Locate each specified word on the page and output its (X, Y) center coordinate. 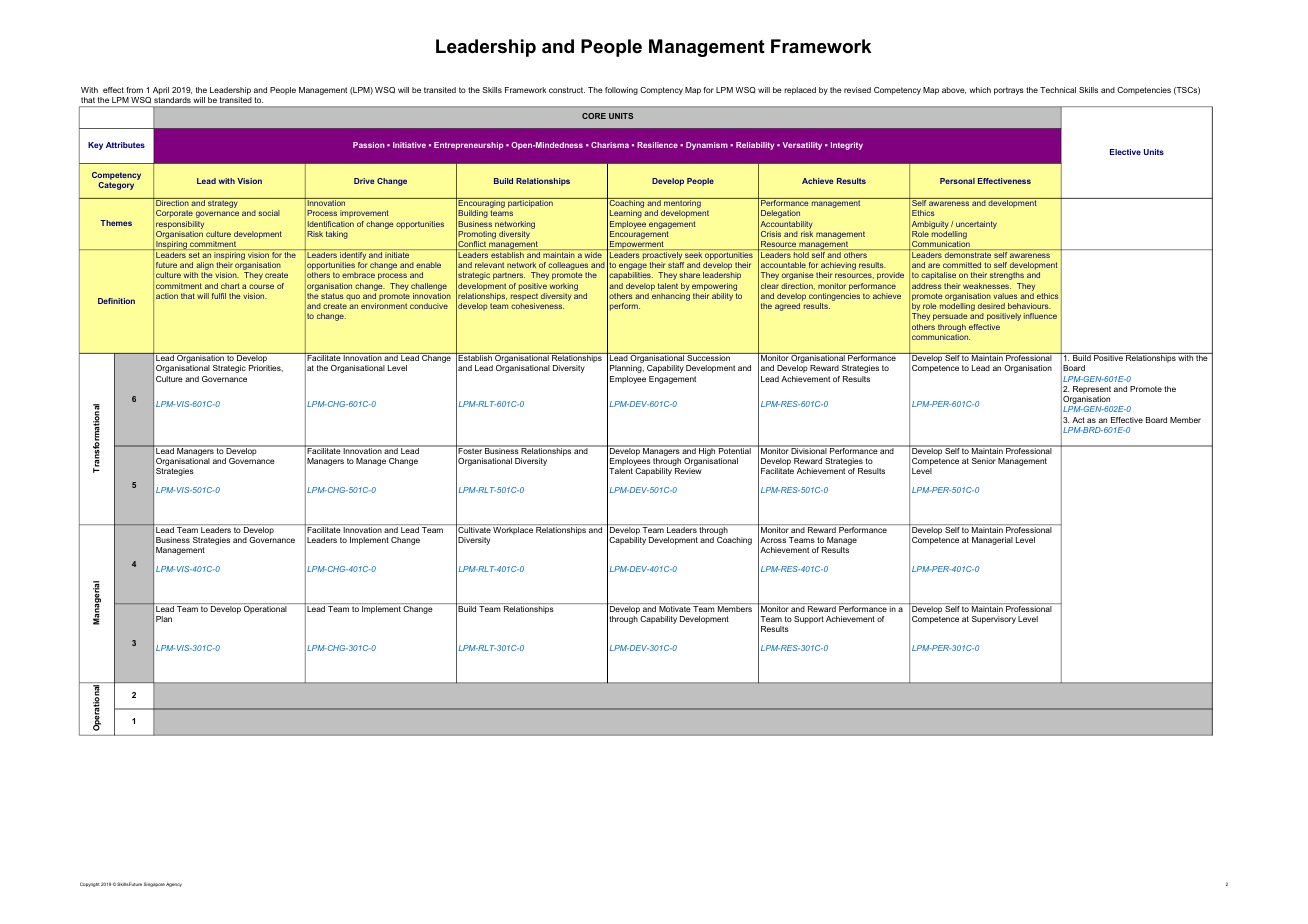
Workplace (513, 531)
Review (688, 471)
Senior (984, 461)
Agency (174, 885)
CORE (594, 116)
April (161, 91)
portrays (1009, 91)
